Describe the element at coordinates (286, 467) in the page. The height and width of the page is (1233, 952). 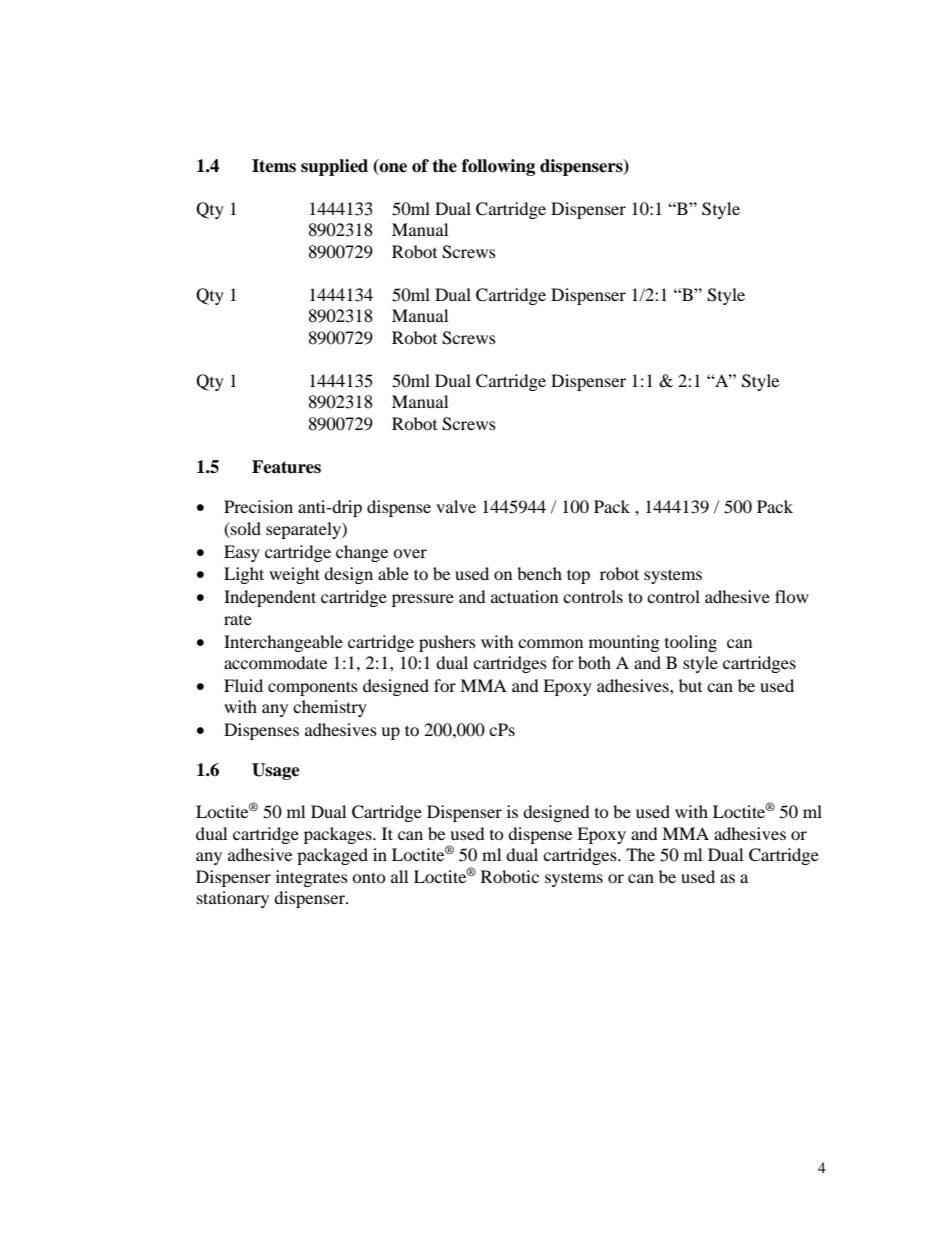
I see `Features` at that location.
